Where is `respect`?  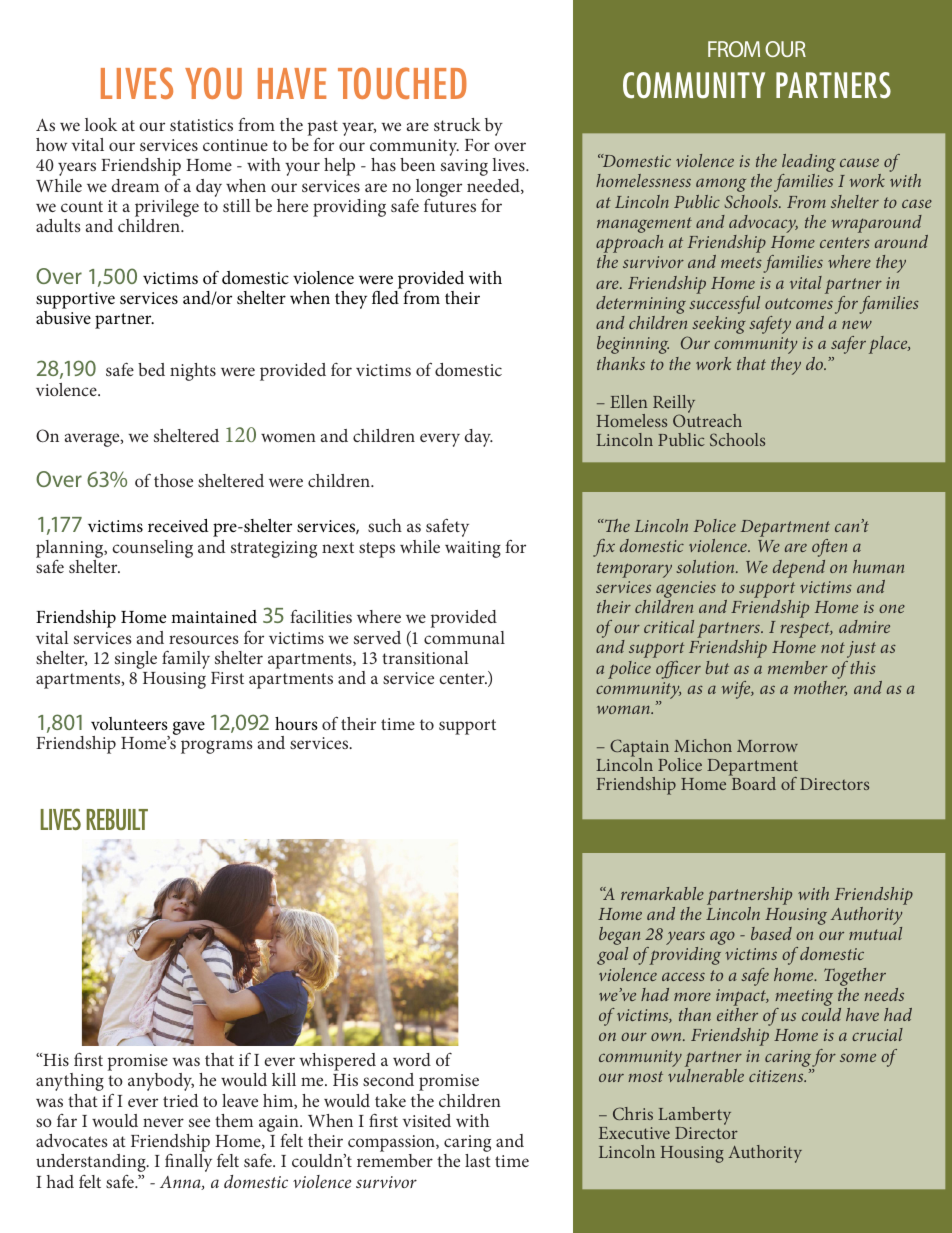
respect is located at coordinates (806, 630).
